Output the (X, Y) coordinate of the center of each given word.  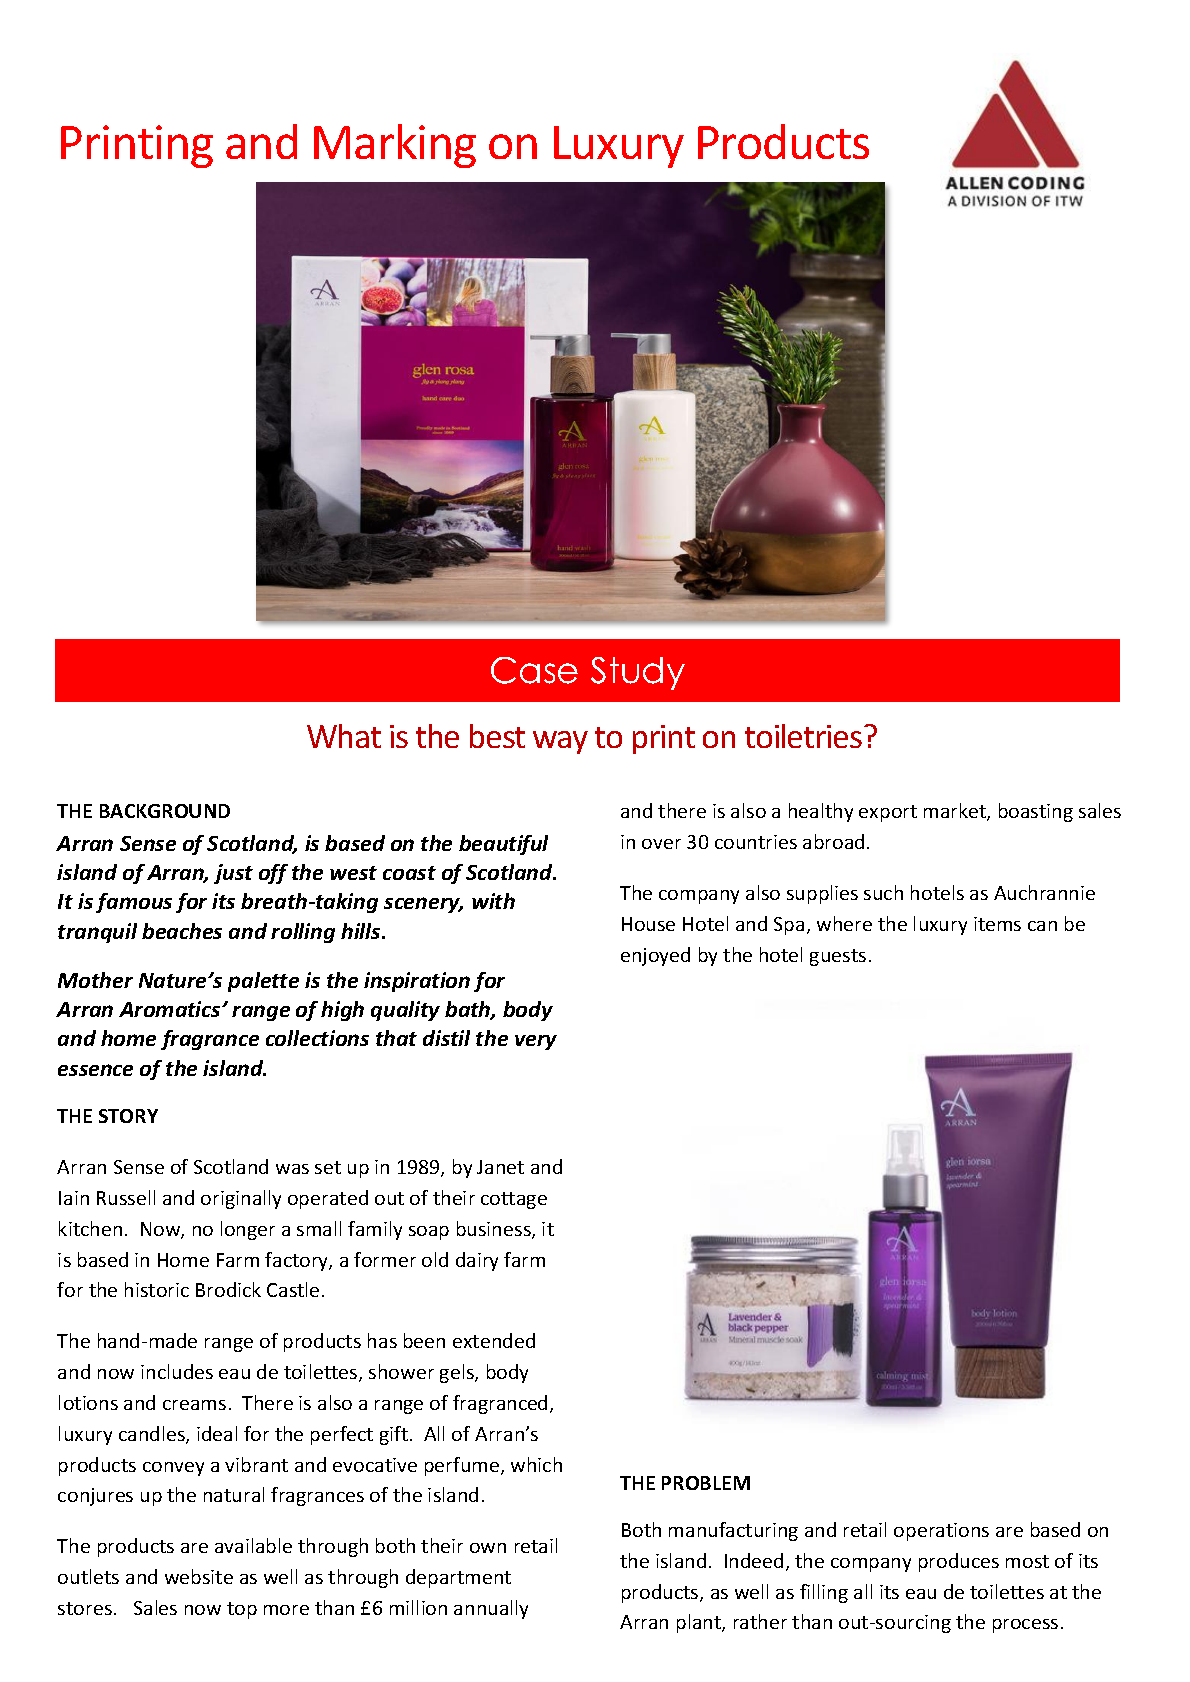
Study (638, 673)
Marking (395, 146)
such (883, 892)
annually (491, 1609)
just (233, 874)
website (199, 1576)
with (493, 901)
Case (534, 670)
